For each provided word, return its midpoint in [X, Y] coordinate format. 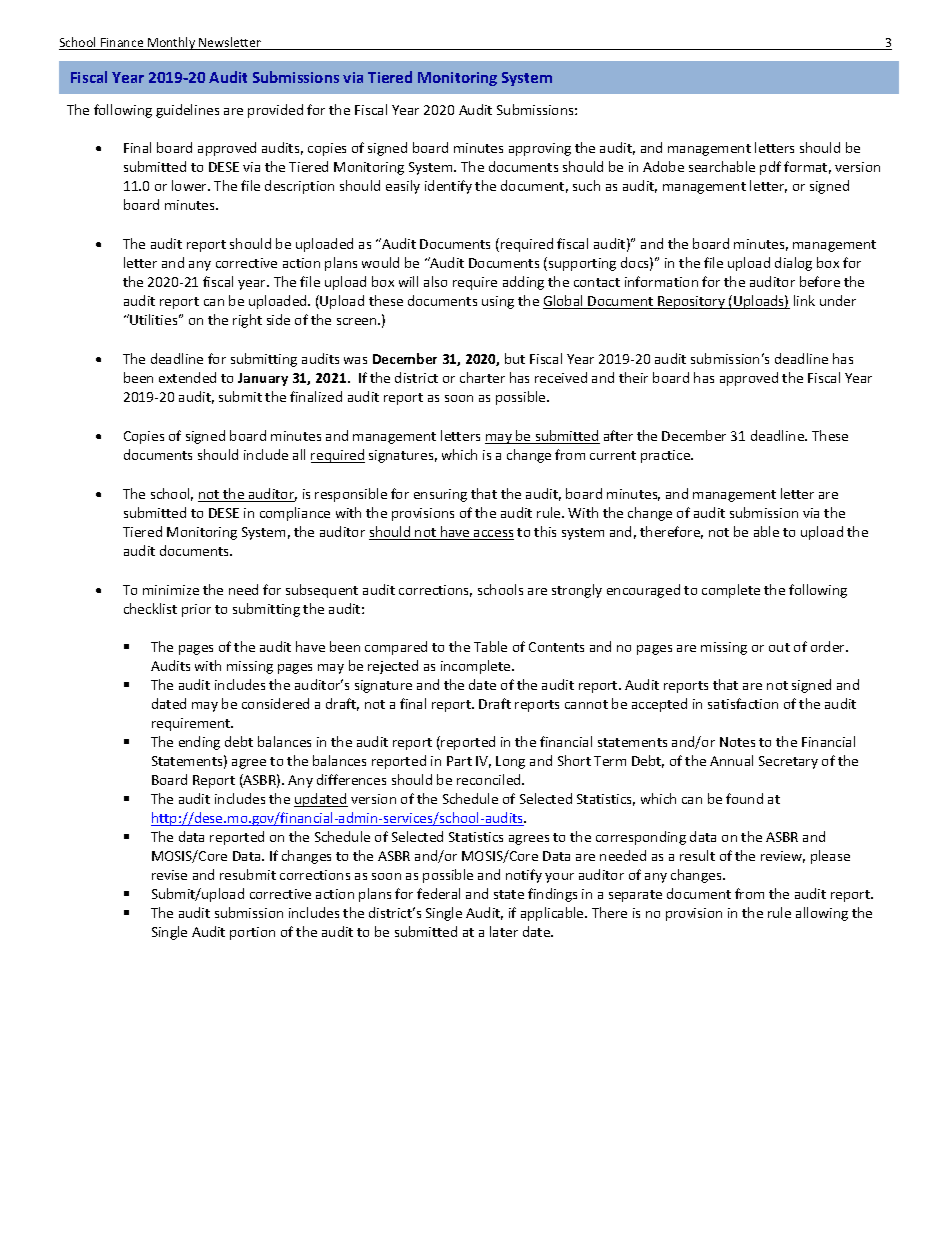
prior [196, 610]
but [515, 358]
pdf [770, 168]
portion [252, 933]
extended [187, 377]
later [504, 931]
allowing [822, 914]
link [804, 300]
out [779, 647]
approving [540, 149]
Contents [556, 647]
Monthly [172, 43]
